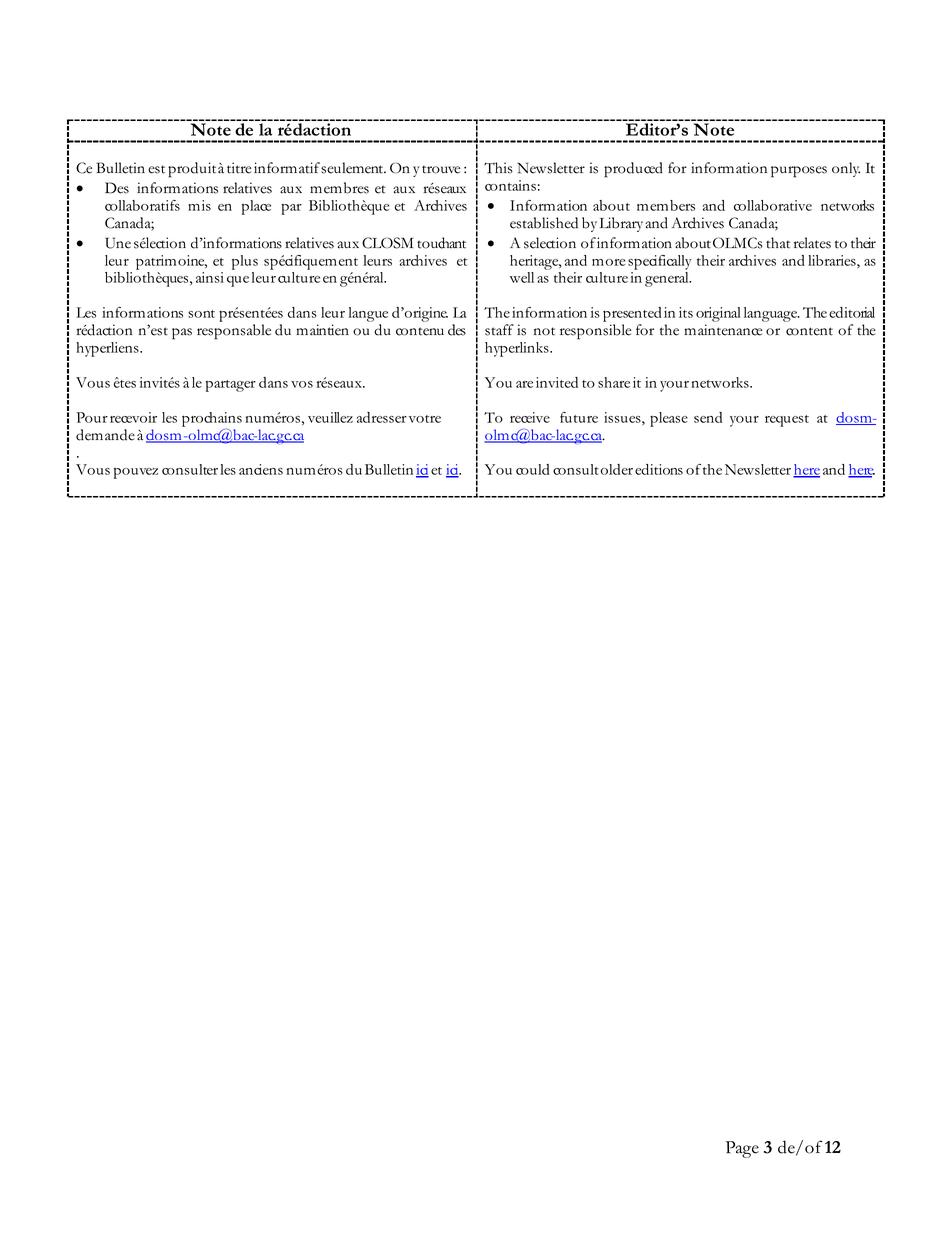 This screenshot has height=1233, width=952. What do you see at coordinates (199, 205) in the screenshot?
I see `mis` at bounding box center [199, 205].
